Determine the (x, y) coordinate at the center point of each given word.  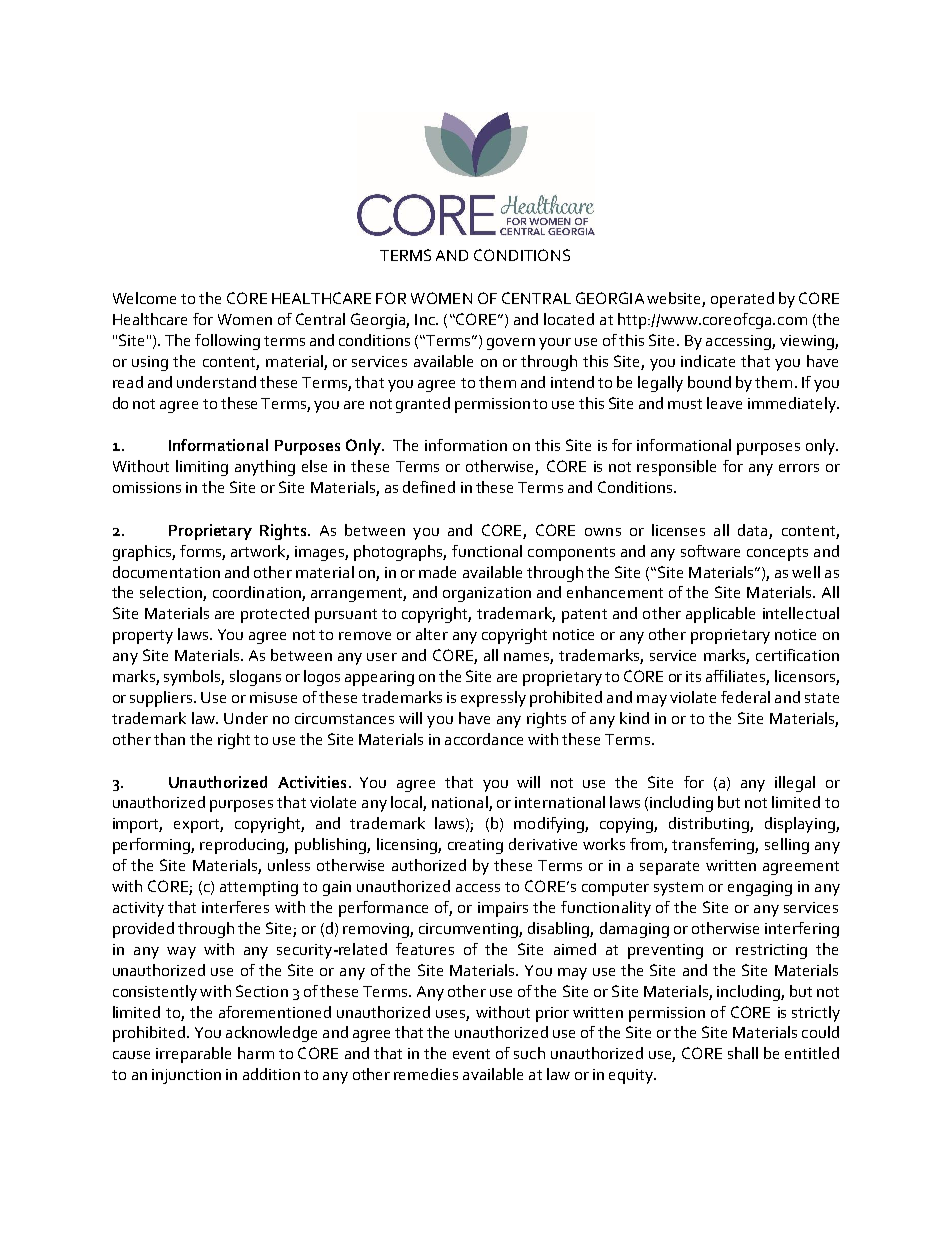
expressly (493, 699)
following (227, 342)
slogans (255, 678)
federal (745, 697)
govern (511, 344)
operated (742, 300)
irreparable (193, 1055)
